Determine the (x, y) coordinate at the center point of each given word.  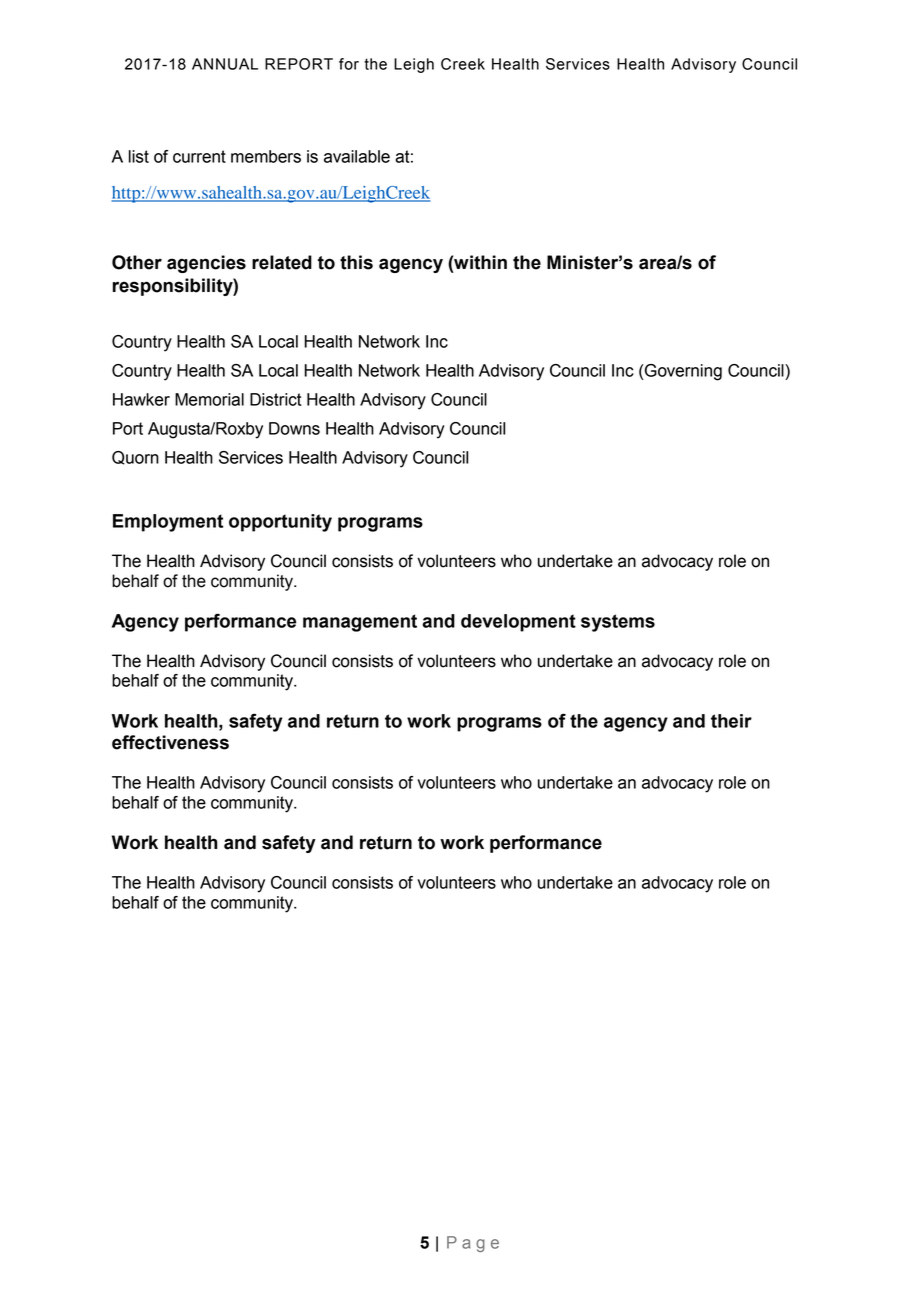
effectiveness (170, 742)
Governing (682, 372)
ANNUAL (225, 64)
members (266, 156)
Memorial (209, 399)
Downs (294, 428)
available (357, 156)
